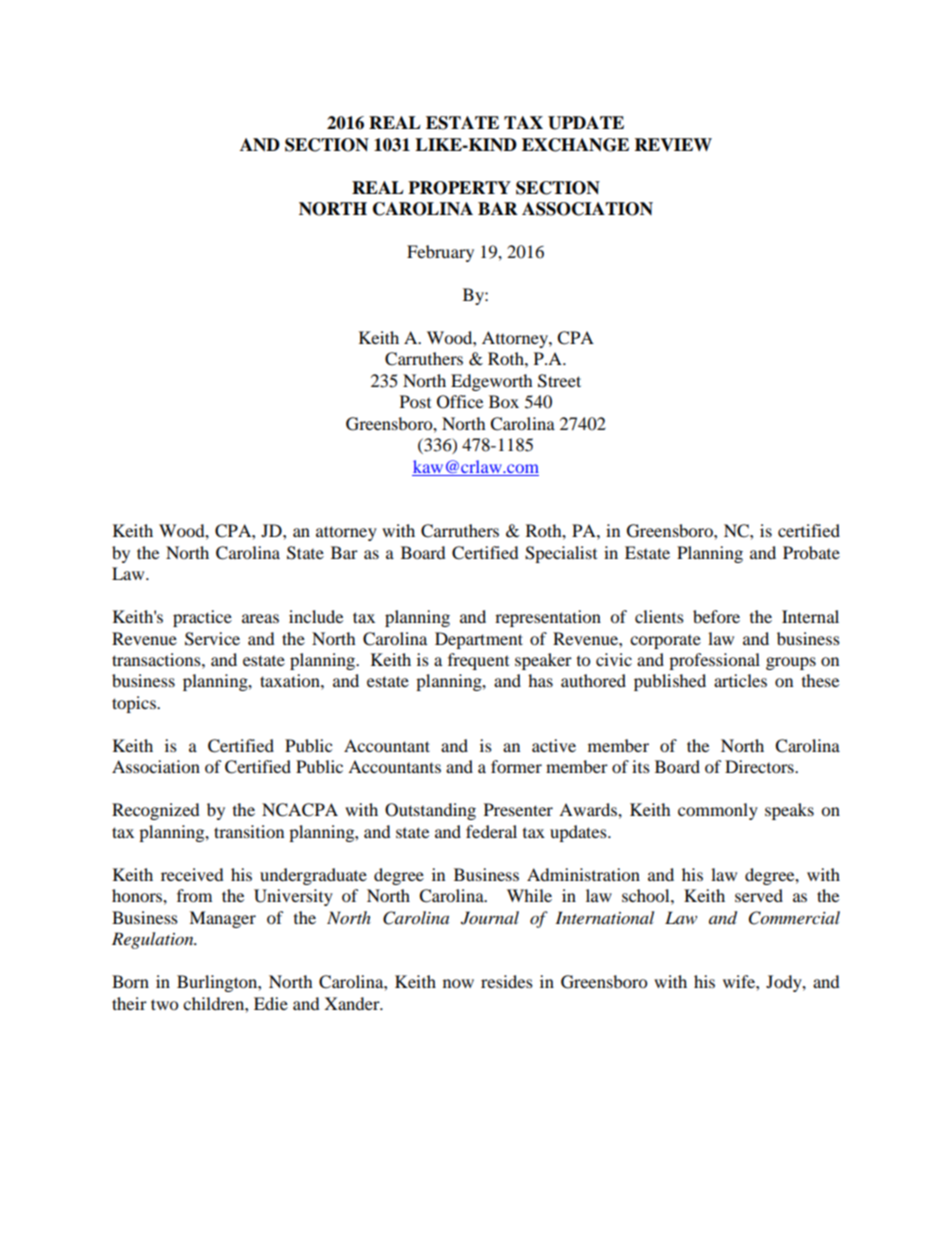 This screenshot has width=952, height=1233. What do you see at coordinates (673, 144) in the screenshot?
I see `REVIEW` at bounding box center [673, 144].
